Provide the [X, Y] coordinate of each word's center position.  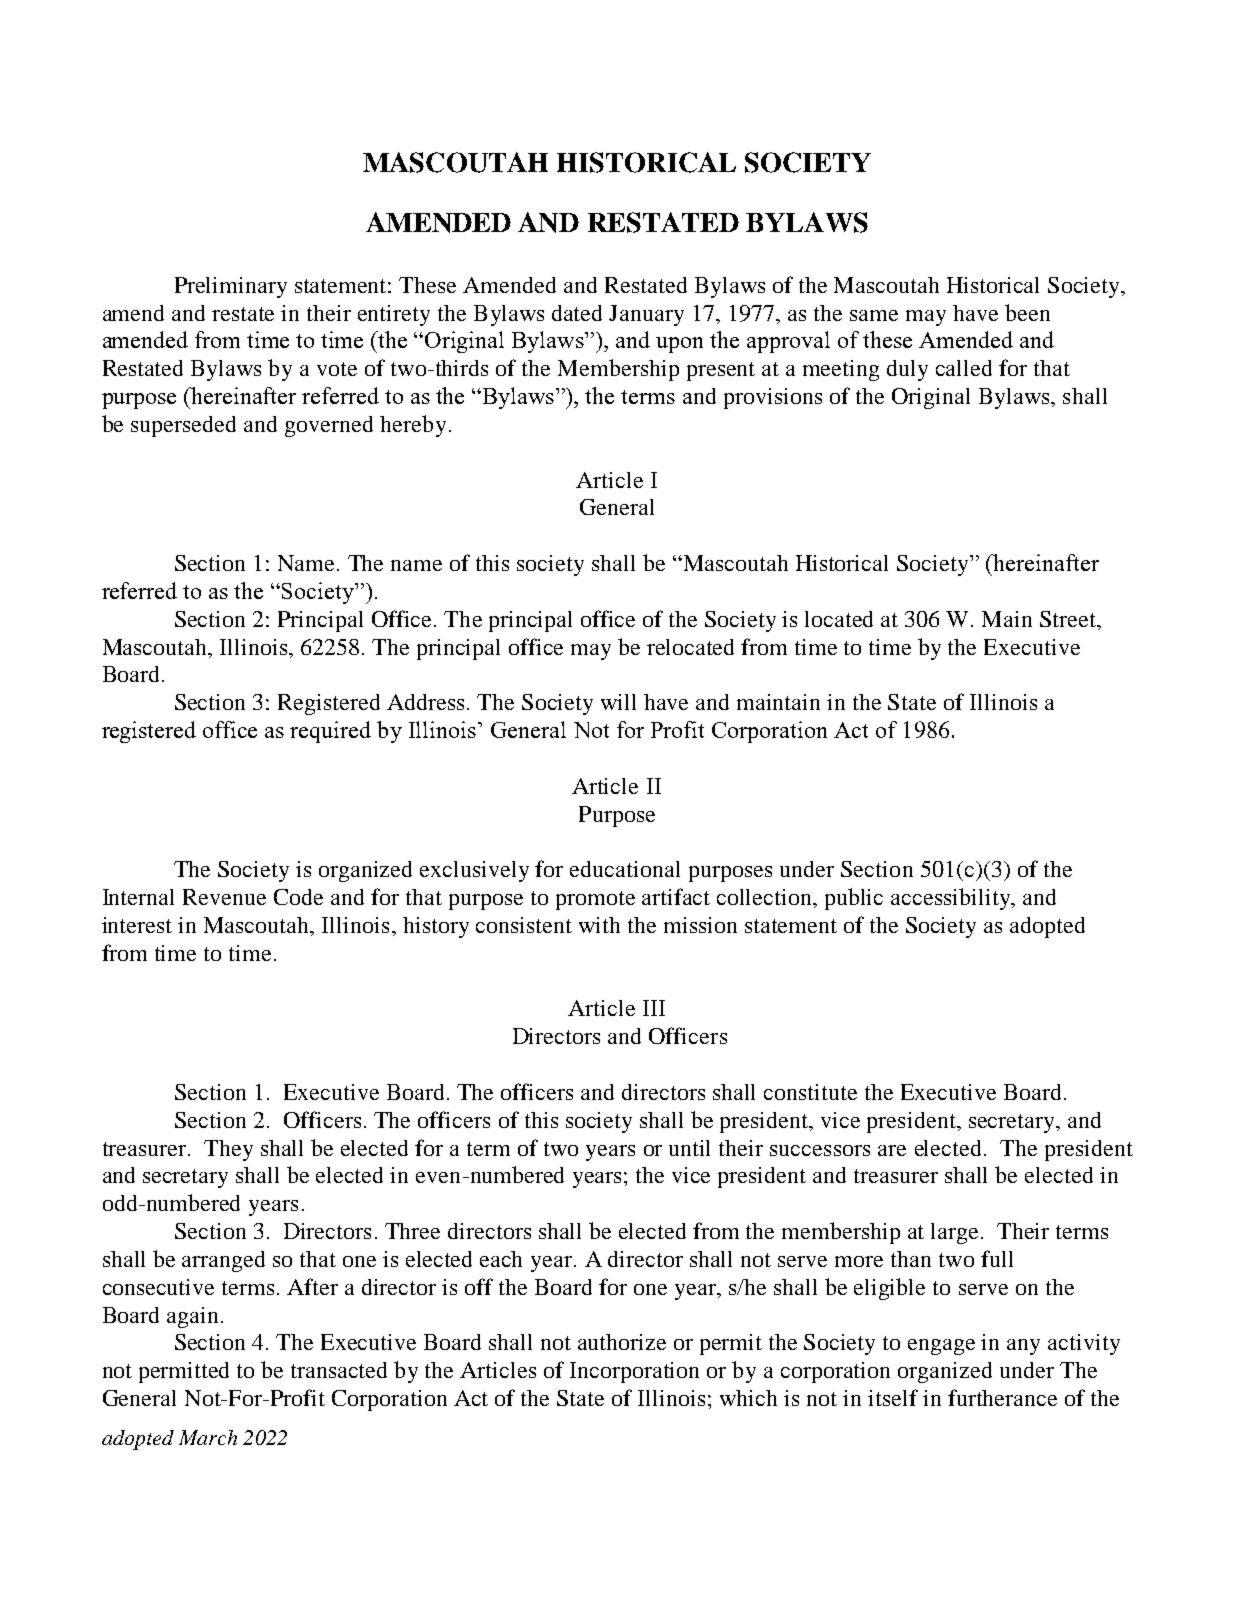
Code [298, 897]
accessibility [952, 899]
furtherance [1002, 1397]
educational [625, 869]
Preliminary [231, 287]
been [1027, 312]
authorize [622, 1342]
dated [577, 313]
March [208, 1437]
